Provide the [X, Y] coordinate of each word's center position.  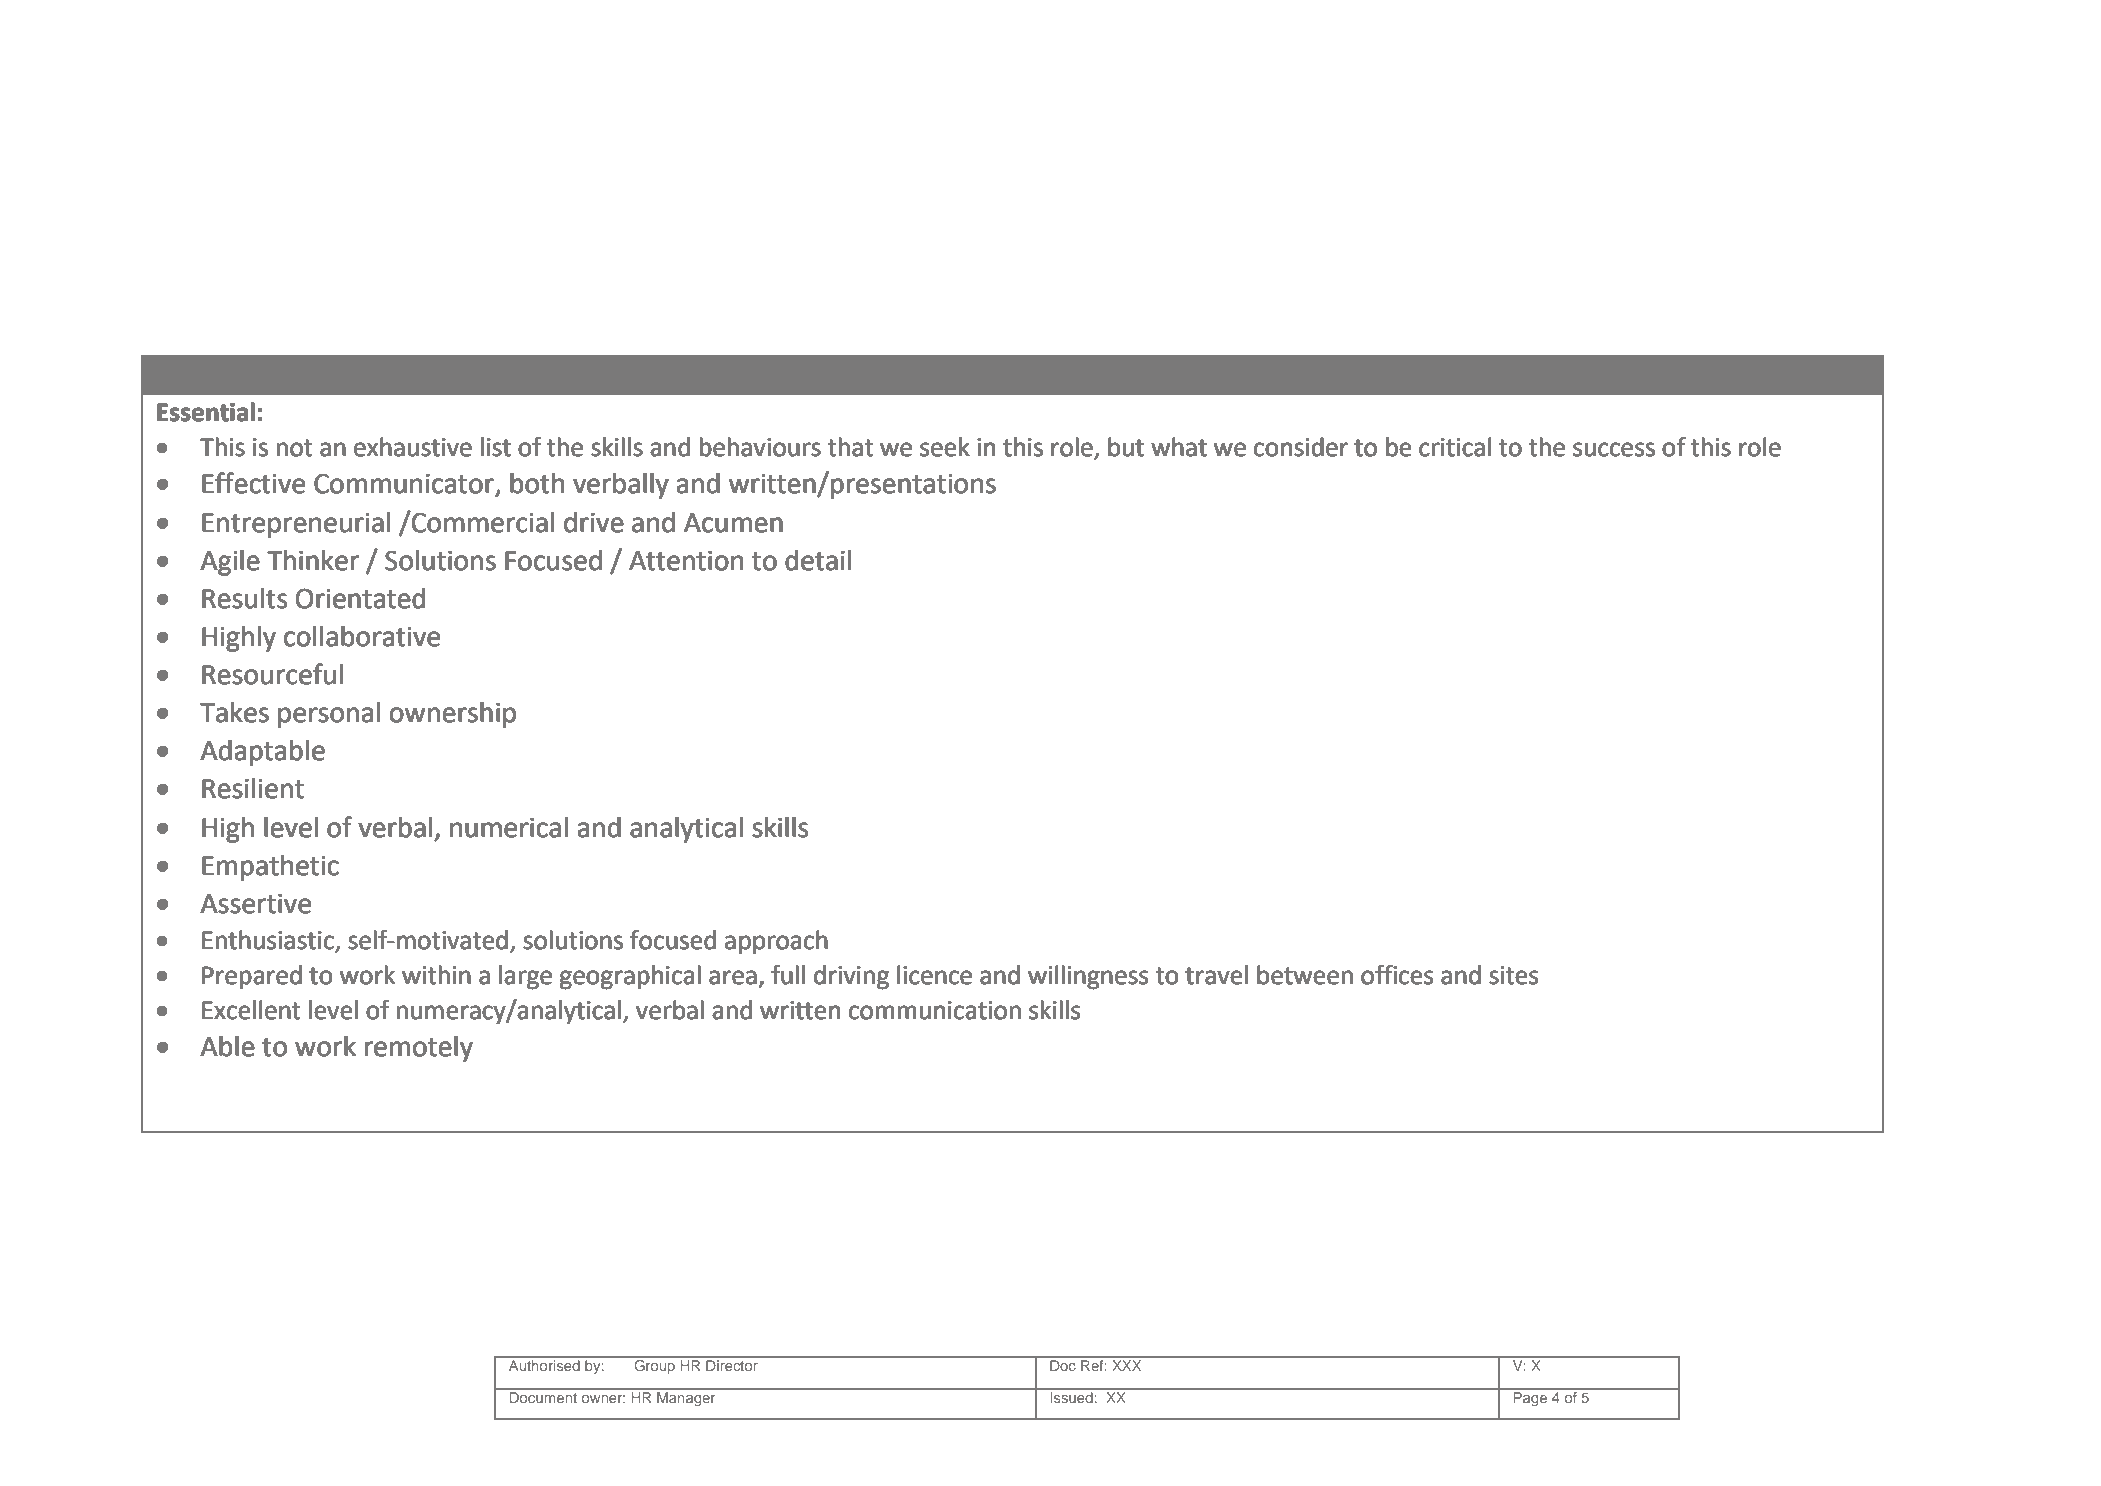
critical [1455, 447]
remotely [419, 1049]
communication [935, 1010]
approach [776, 942]
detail [818, 560]
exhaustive [413, 447]
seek [945, 447]
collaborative [362, 636]
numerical [509, 827]
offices [1397, 975]
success [1614, 449]
